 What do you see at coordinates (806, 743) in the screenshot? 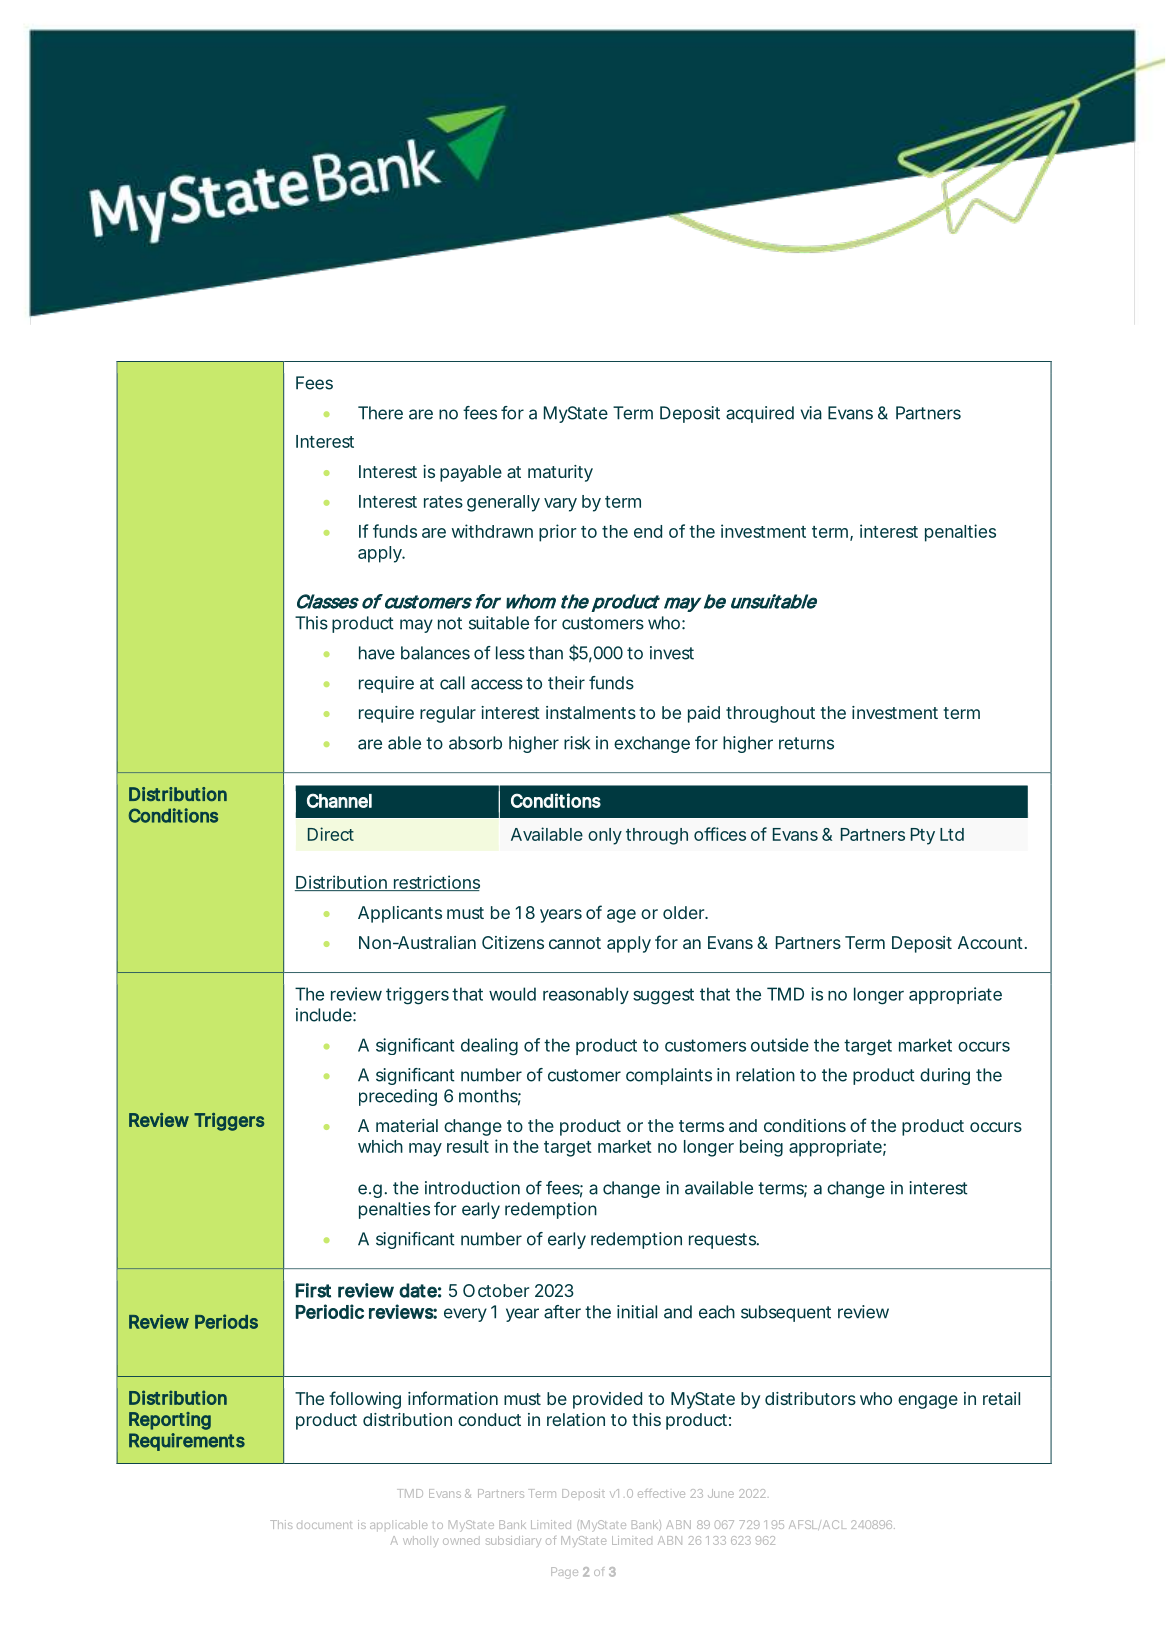
I see `returns` at bounding box center [806, 743].
